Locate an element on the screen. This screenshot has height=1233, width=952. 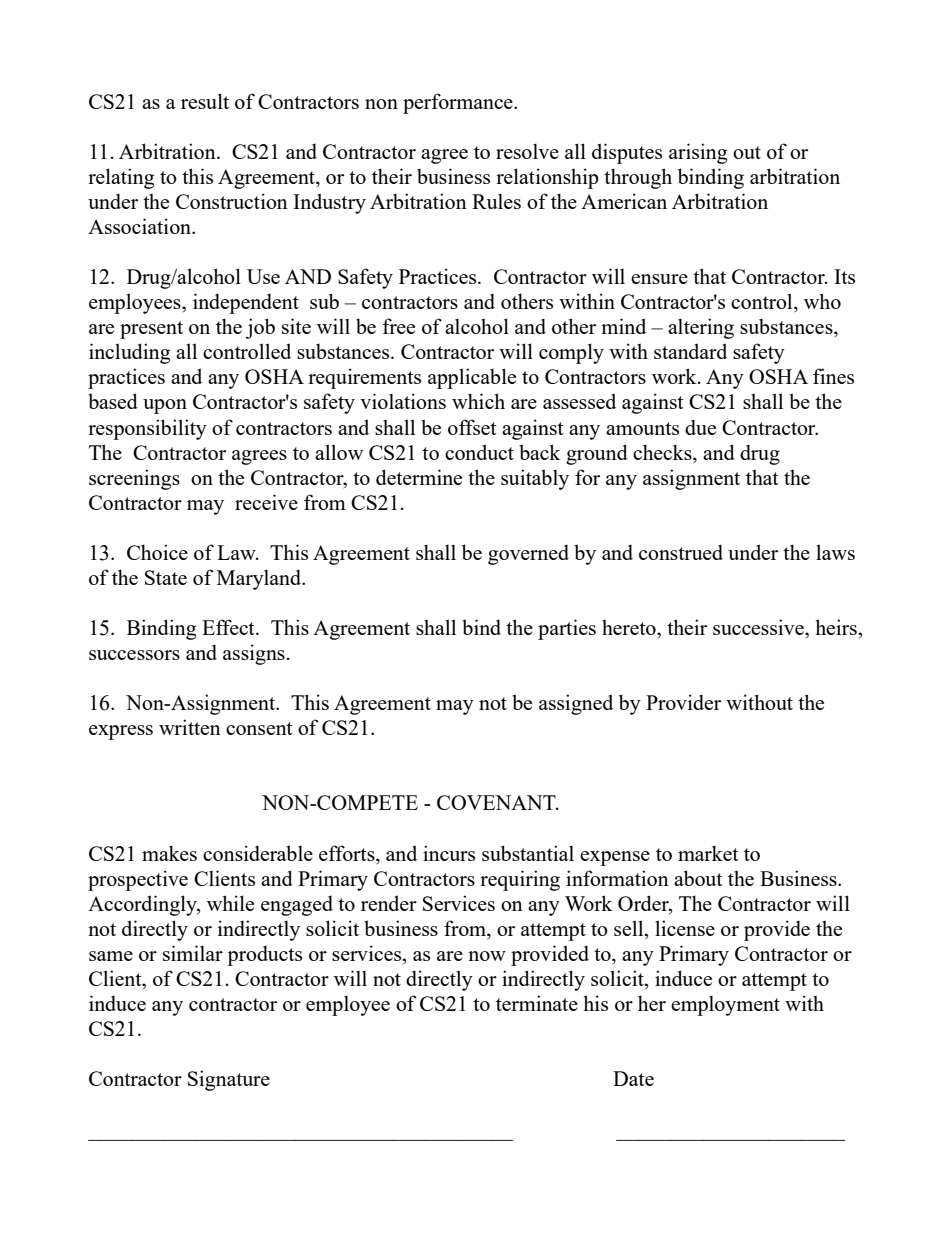
market is located at coordinates (708, 853).
